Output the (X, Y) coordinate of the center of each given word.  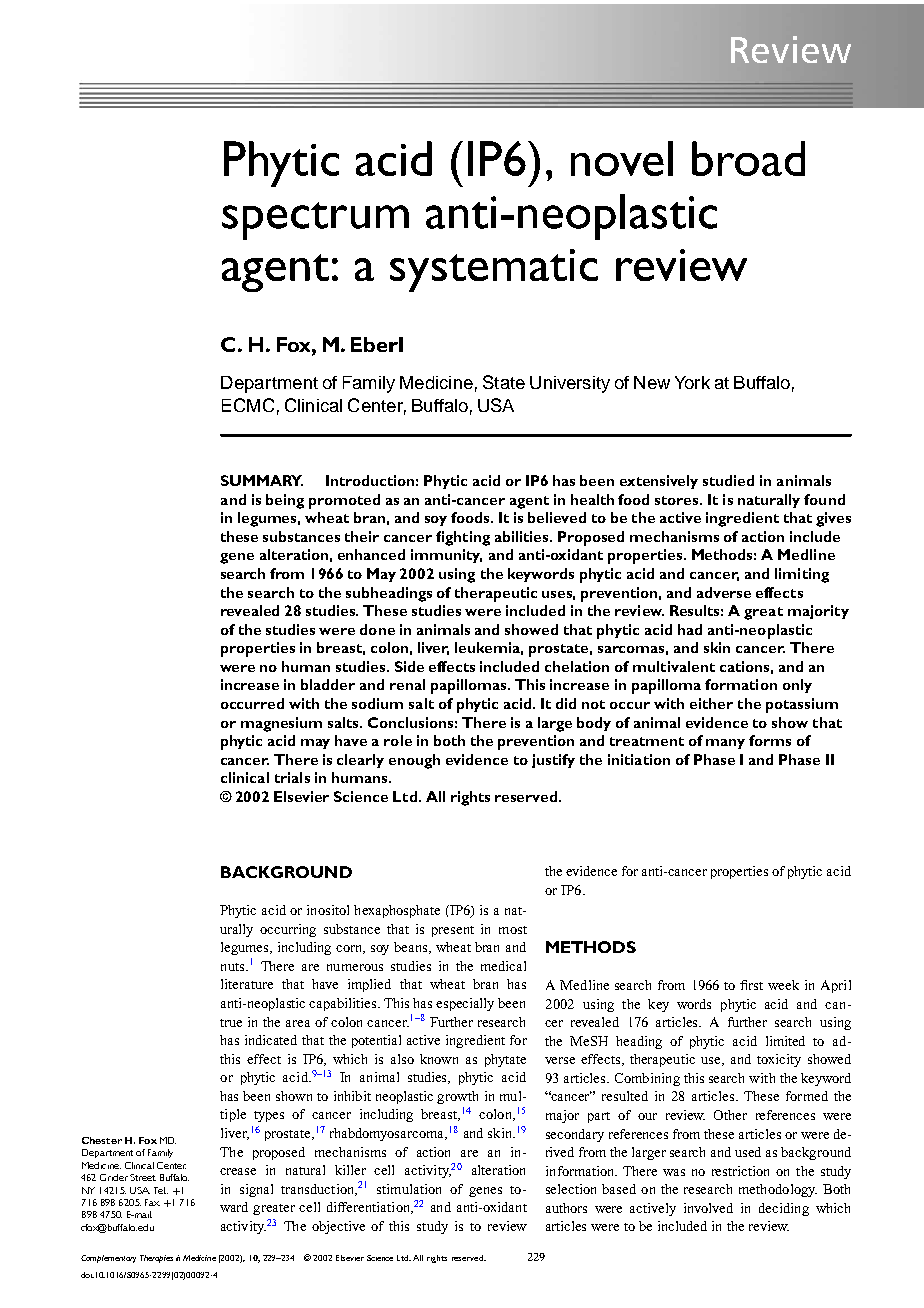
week (783, 985)
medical (503, 966)
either (711, 703)
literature (247, 984)
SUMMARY (262, 480)
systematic (494, 270)
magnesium (281, 724)
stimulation (409, 1189)
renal (407, 684)
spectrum (315, 221)
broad (748, 158)
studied (728, 480)
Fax (152, 1202)
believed (557, 517)
